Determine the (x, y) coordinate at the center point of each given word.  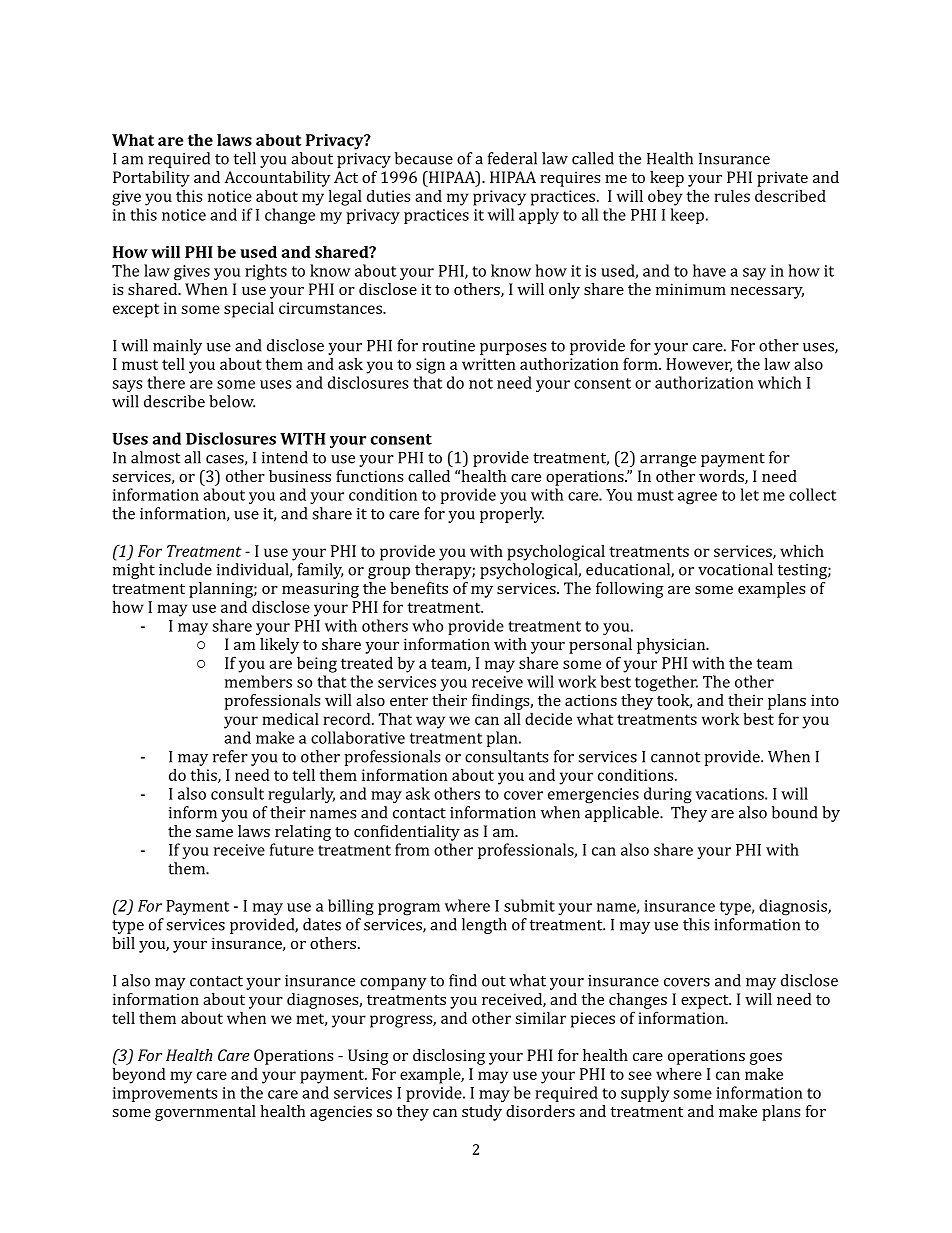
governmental (205, 1113)
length (484, 926)
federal (512, 158)
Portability (151, 179)
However (699, 365)
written (489, 364)
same (214, 833)
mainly (177, 347)
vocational (735, 569)
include (185, 569)
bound (794, 812)
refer (230, 756)
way (430, 722)
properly (512, 515)
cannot (675, 757)
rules (732, 196)
